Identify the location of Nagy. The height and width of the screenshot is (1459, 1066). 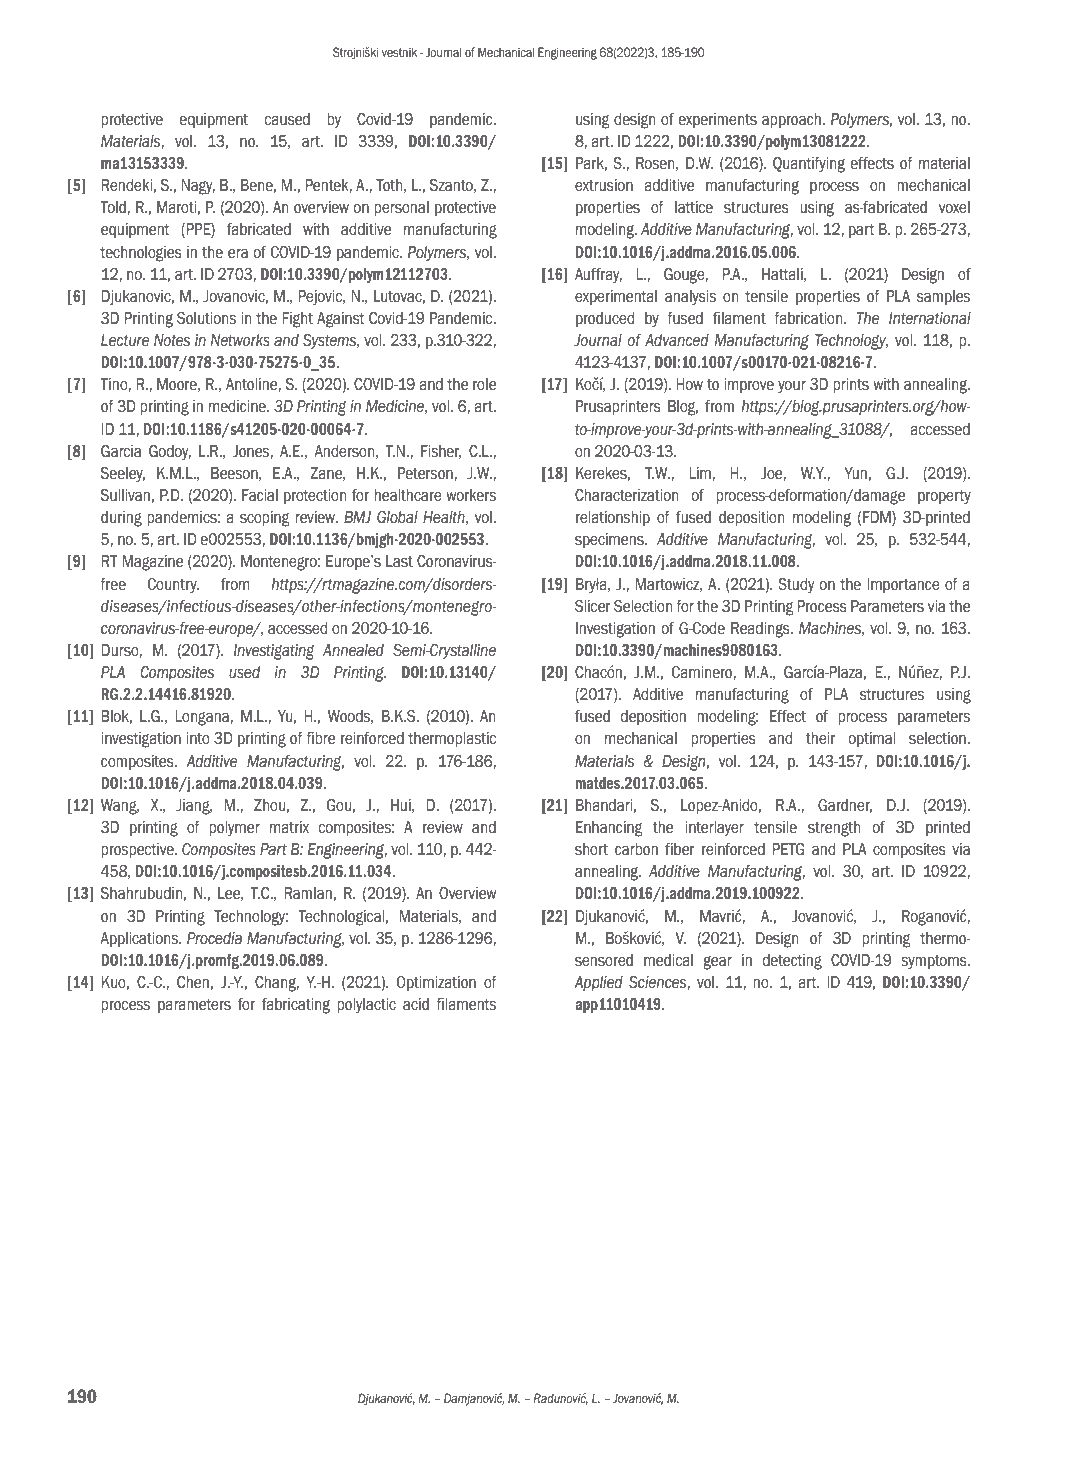
(198, 187).
